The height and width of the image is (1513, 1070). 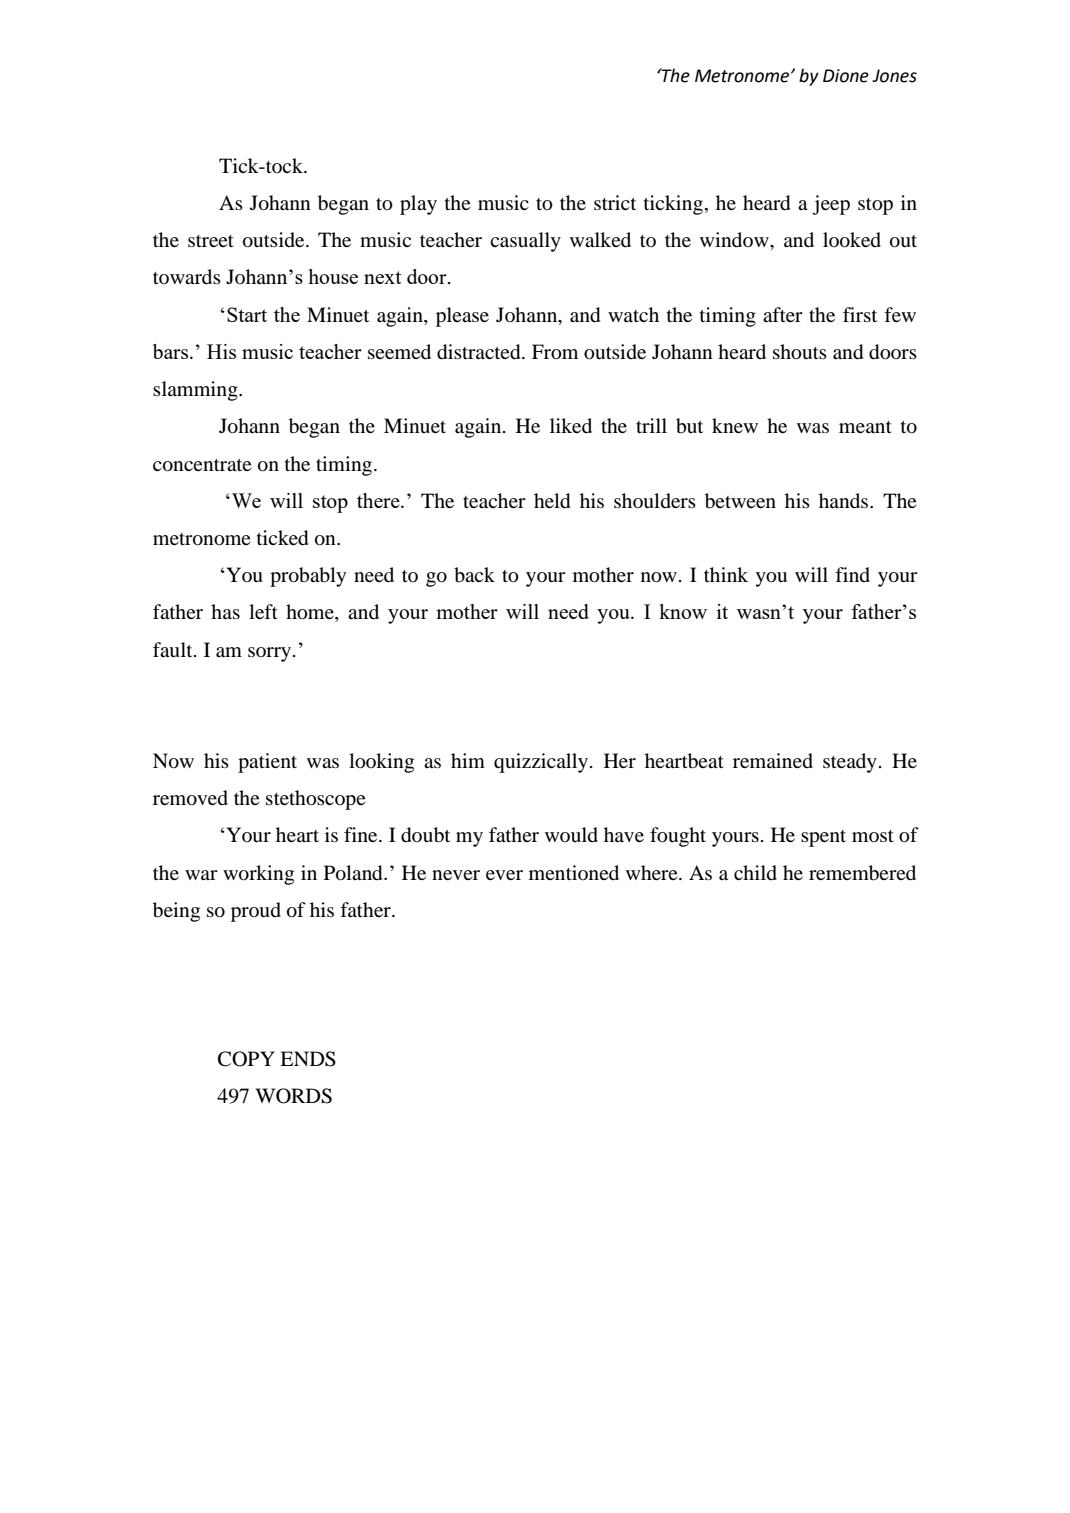 I want to click on spent, so click(x=823, y=838).
